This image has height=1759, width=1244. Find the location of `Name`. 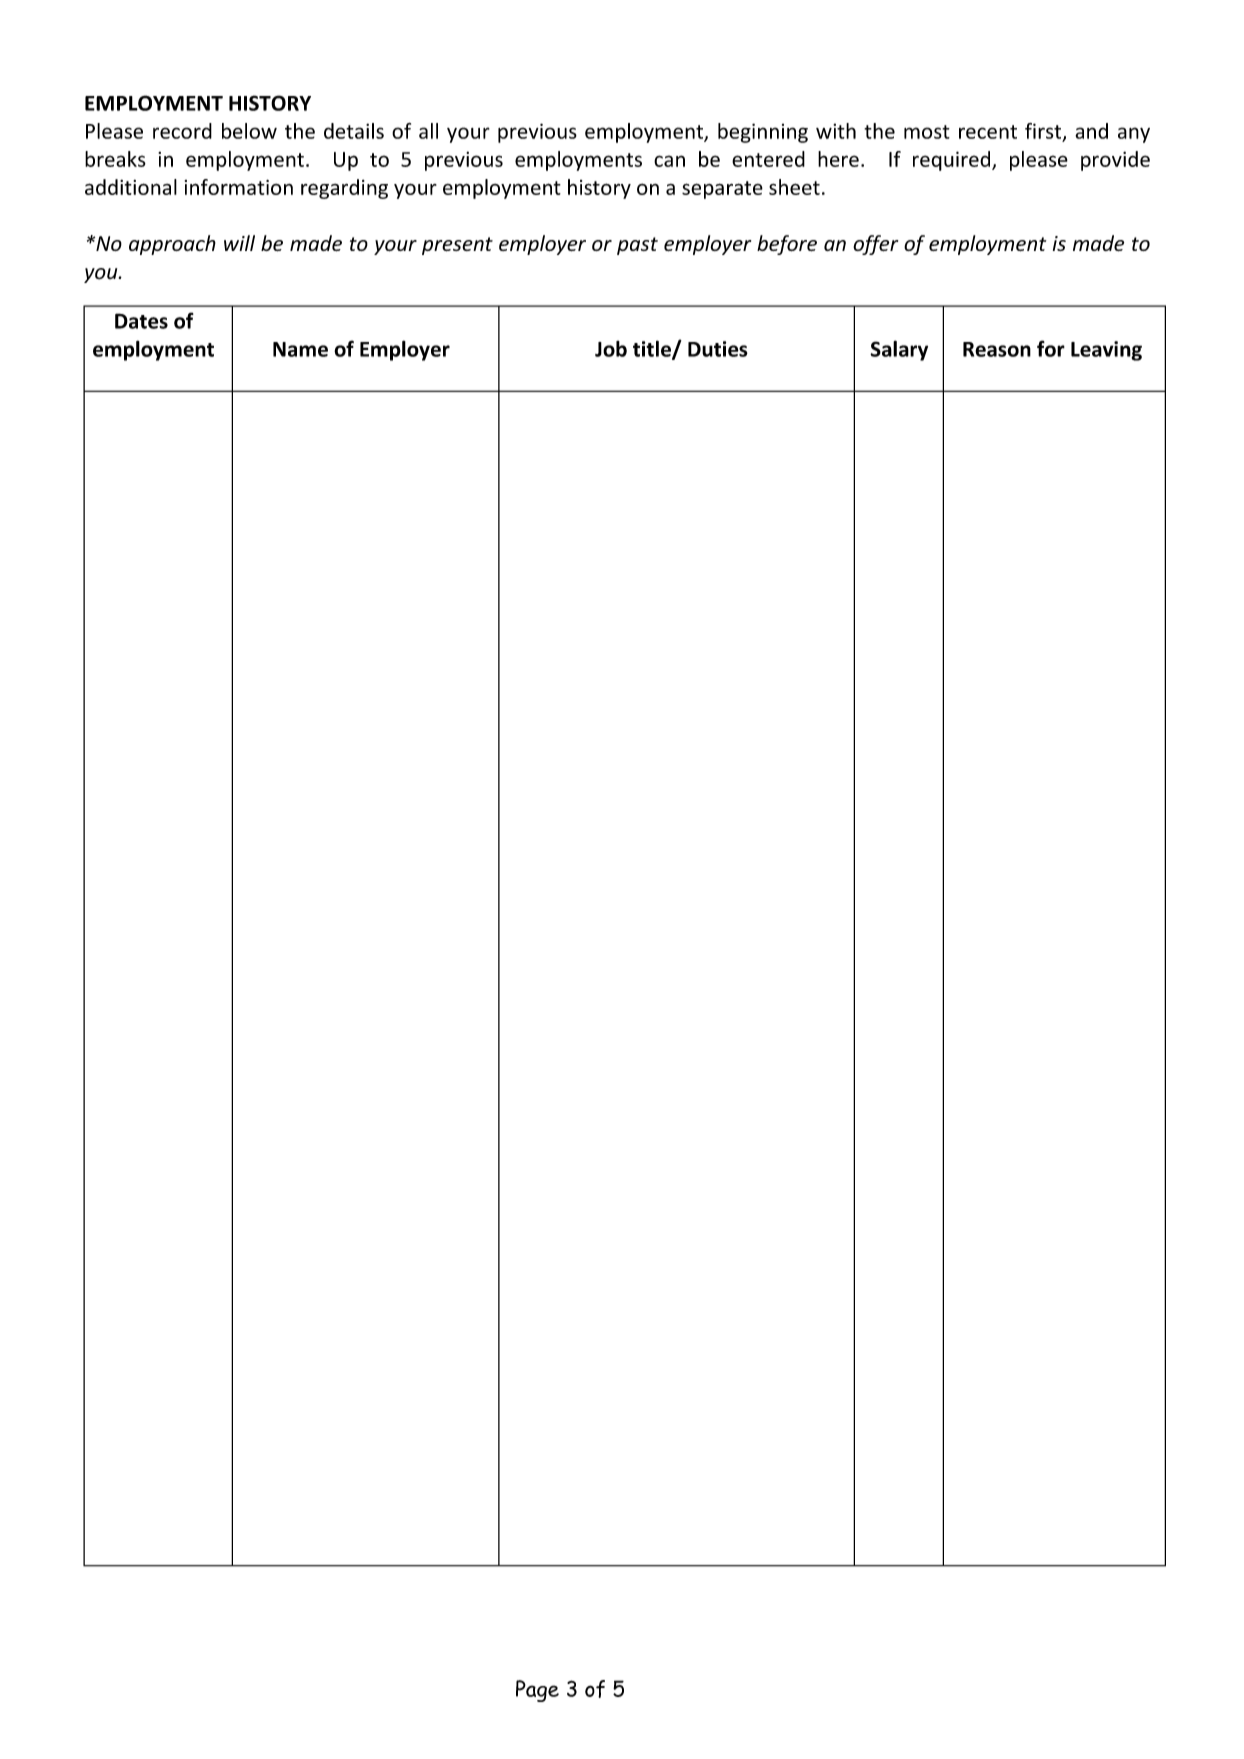

Name is located at coordinates (300, 349).
